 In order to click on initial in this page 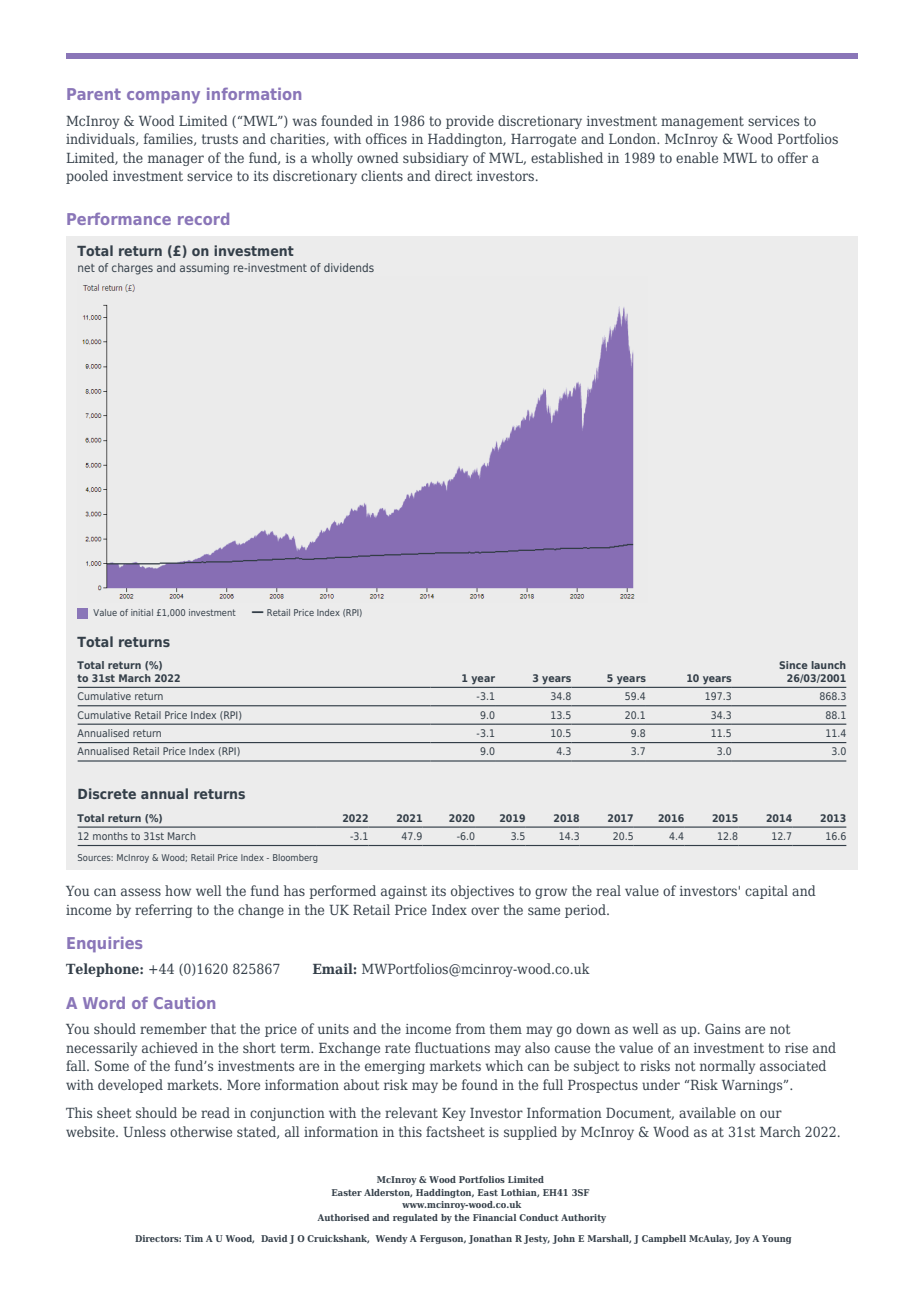, I will do `click(142, 612)`.
